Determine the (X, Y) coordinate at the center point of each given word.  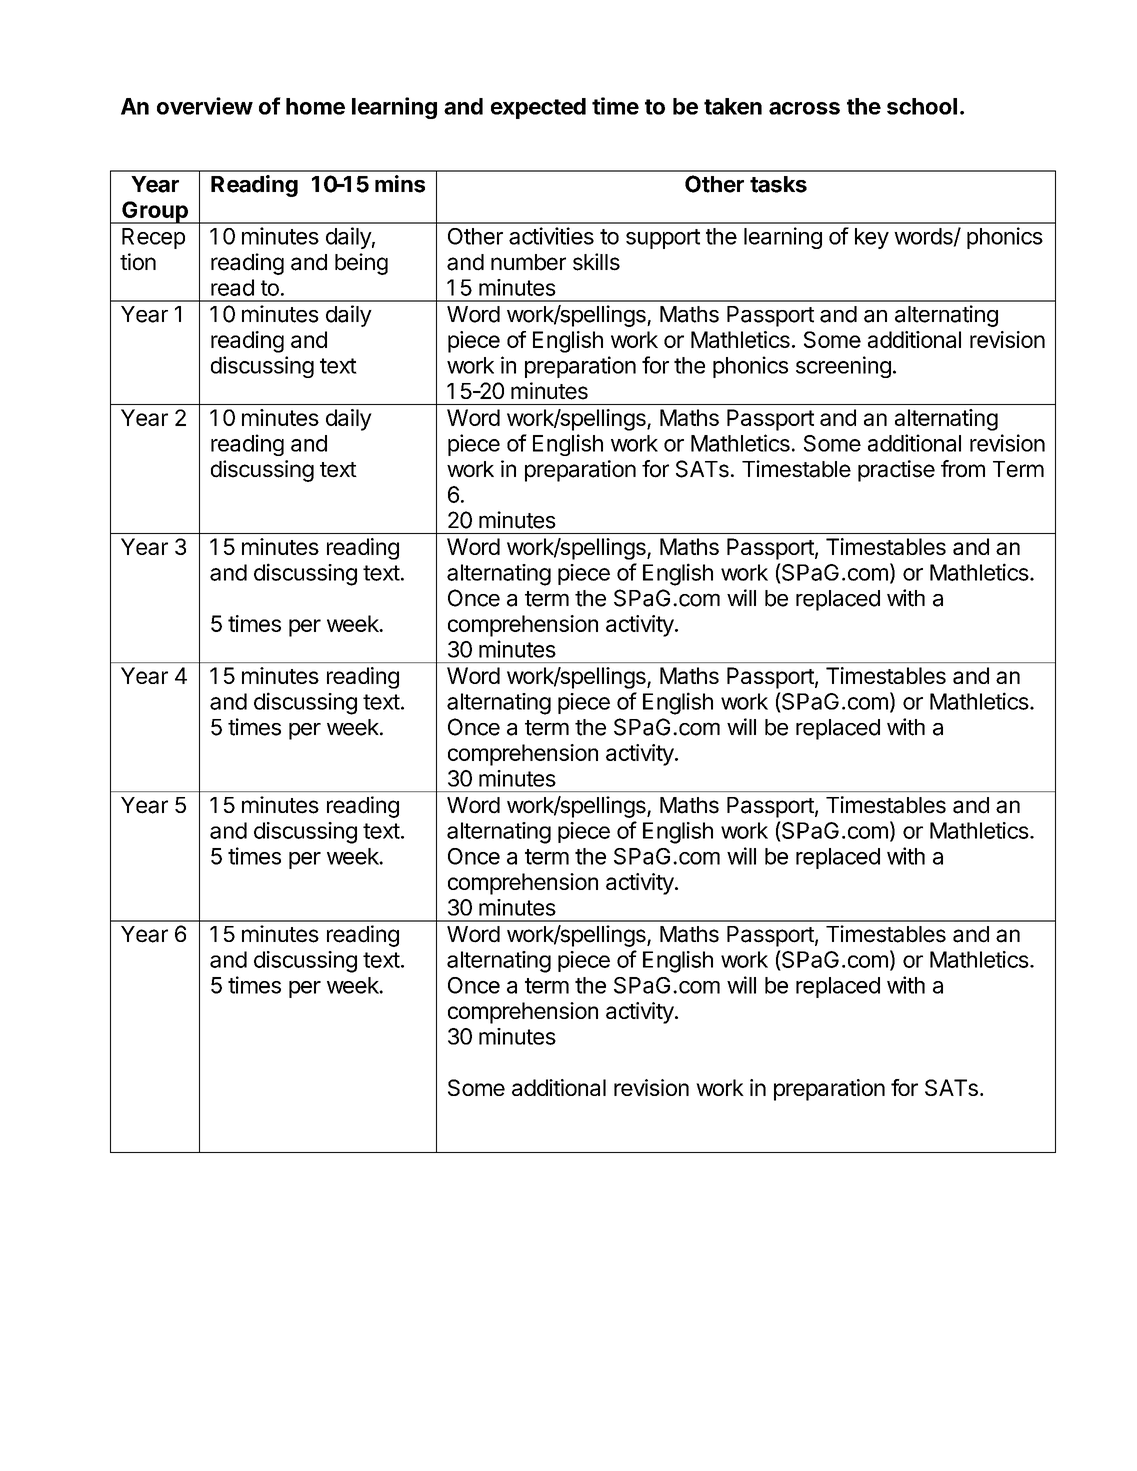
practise (896, 471)
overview (205, 106)
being (361, 264)
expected (538, 108)
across (804, 108)
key (872, 238)
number (528, 262)
